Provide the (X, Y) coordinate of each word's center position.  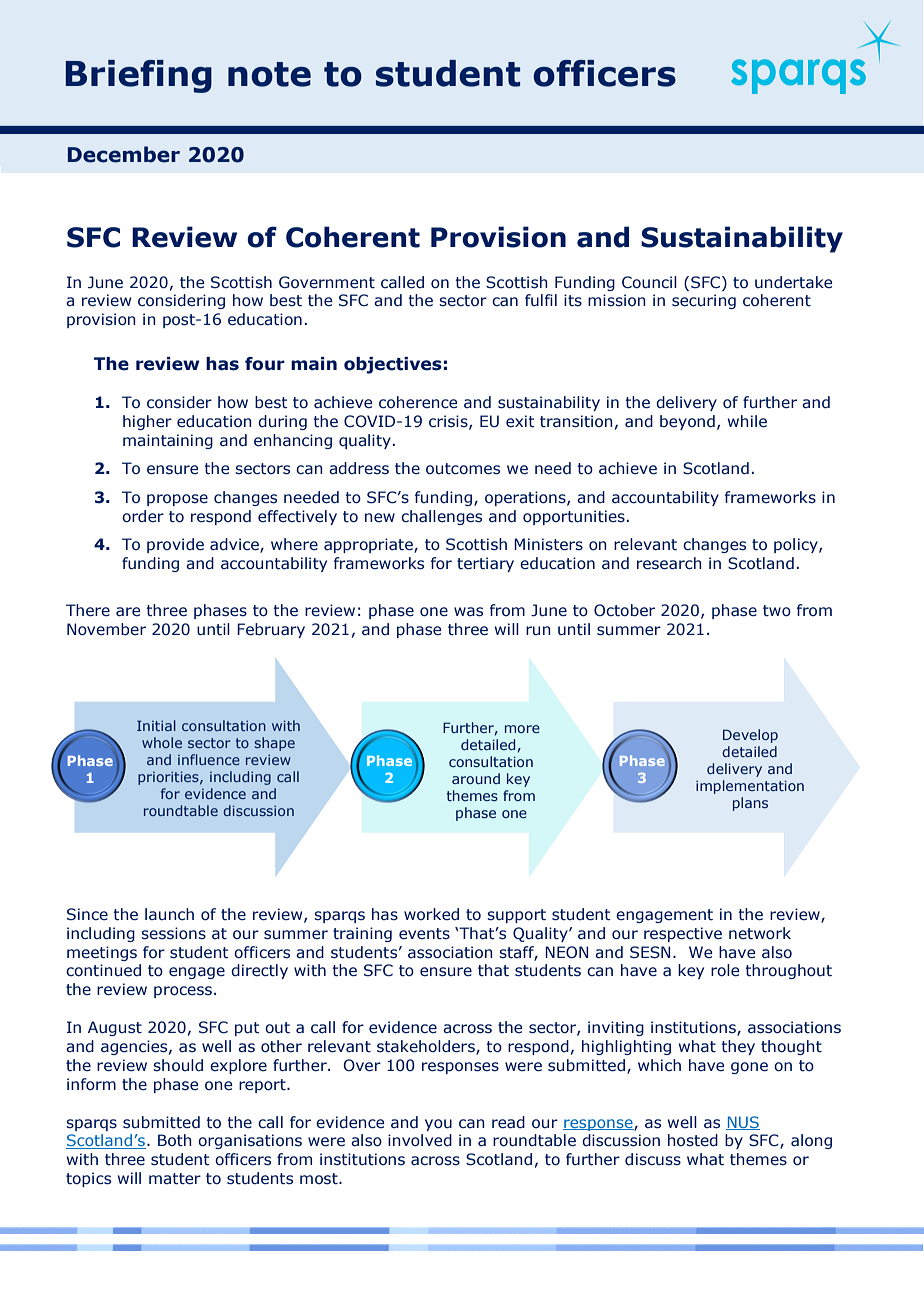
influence (209, 759)
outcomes (463, 469)
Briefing (138, 76)
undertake (794, 282)
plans (750, 804)
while (747, 421)
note (269, 74)
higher (147, 422)
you (438, 1125)
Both (175, 1140)
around (476, 778)
